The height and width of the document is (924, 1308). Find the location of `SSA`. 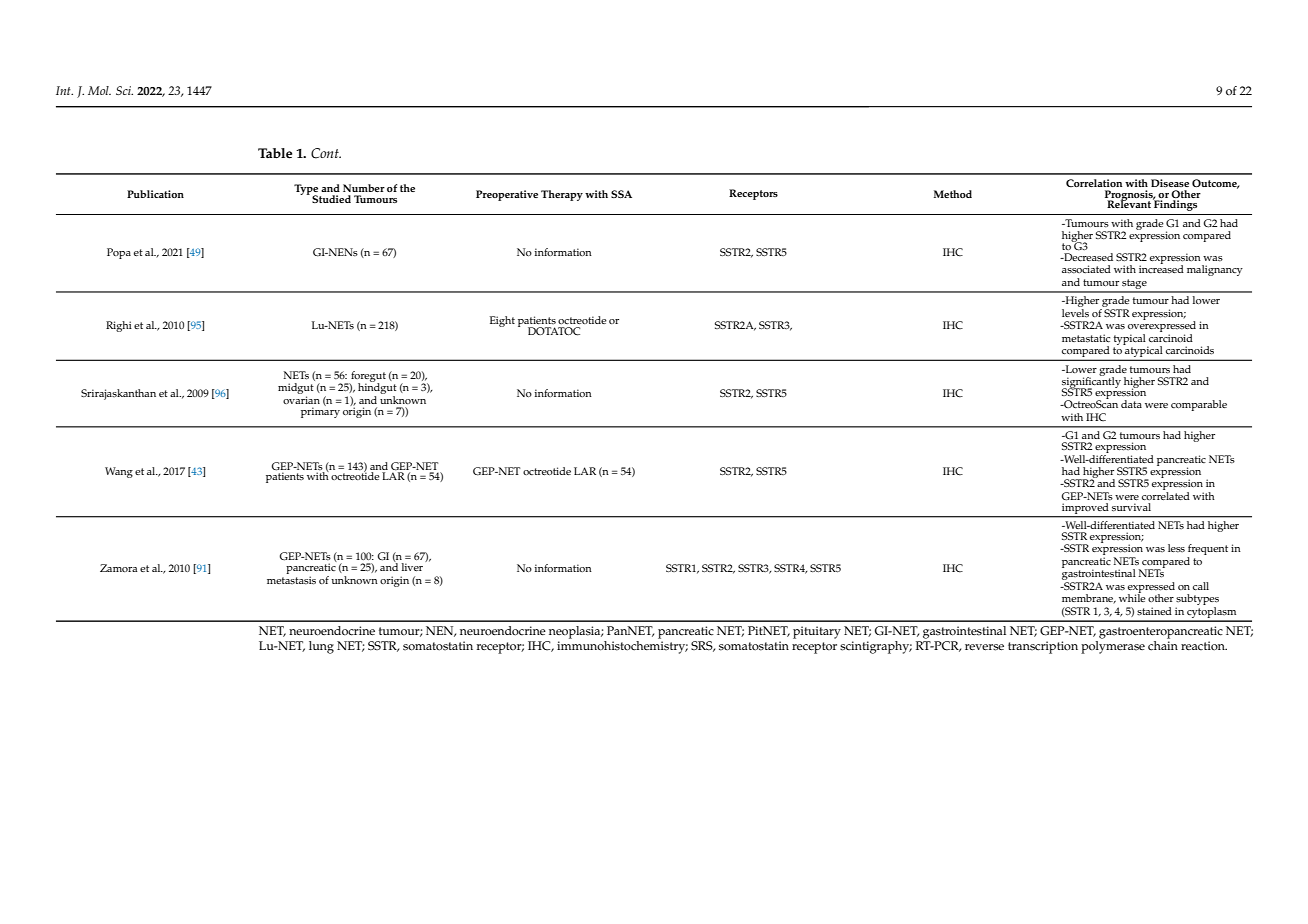

SSA is located at coordinates (621, 194).
